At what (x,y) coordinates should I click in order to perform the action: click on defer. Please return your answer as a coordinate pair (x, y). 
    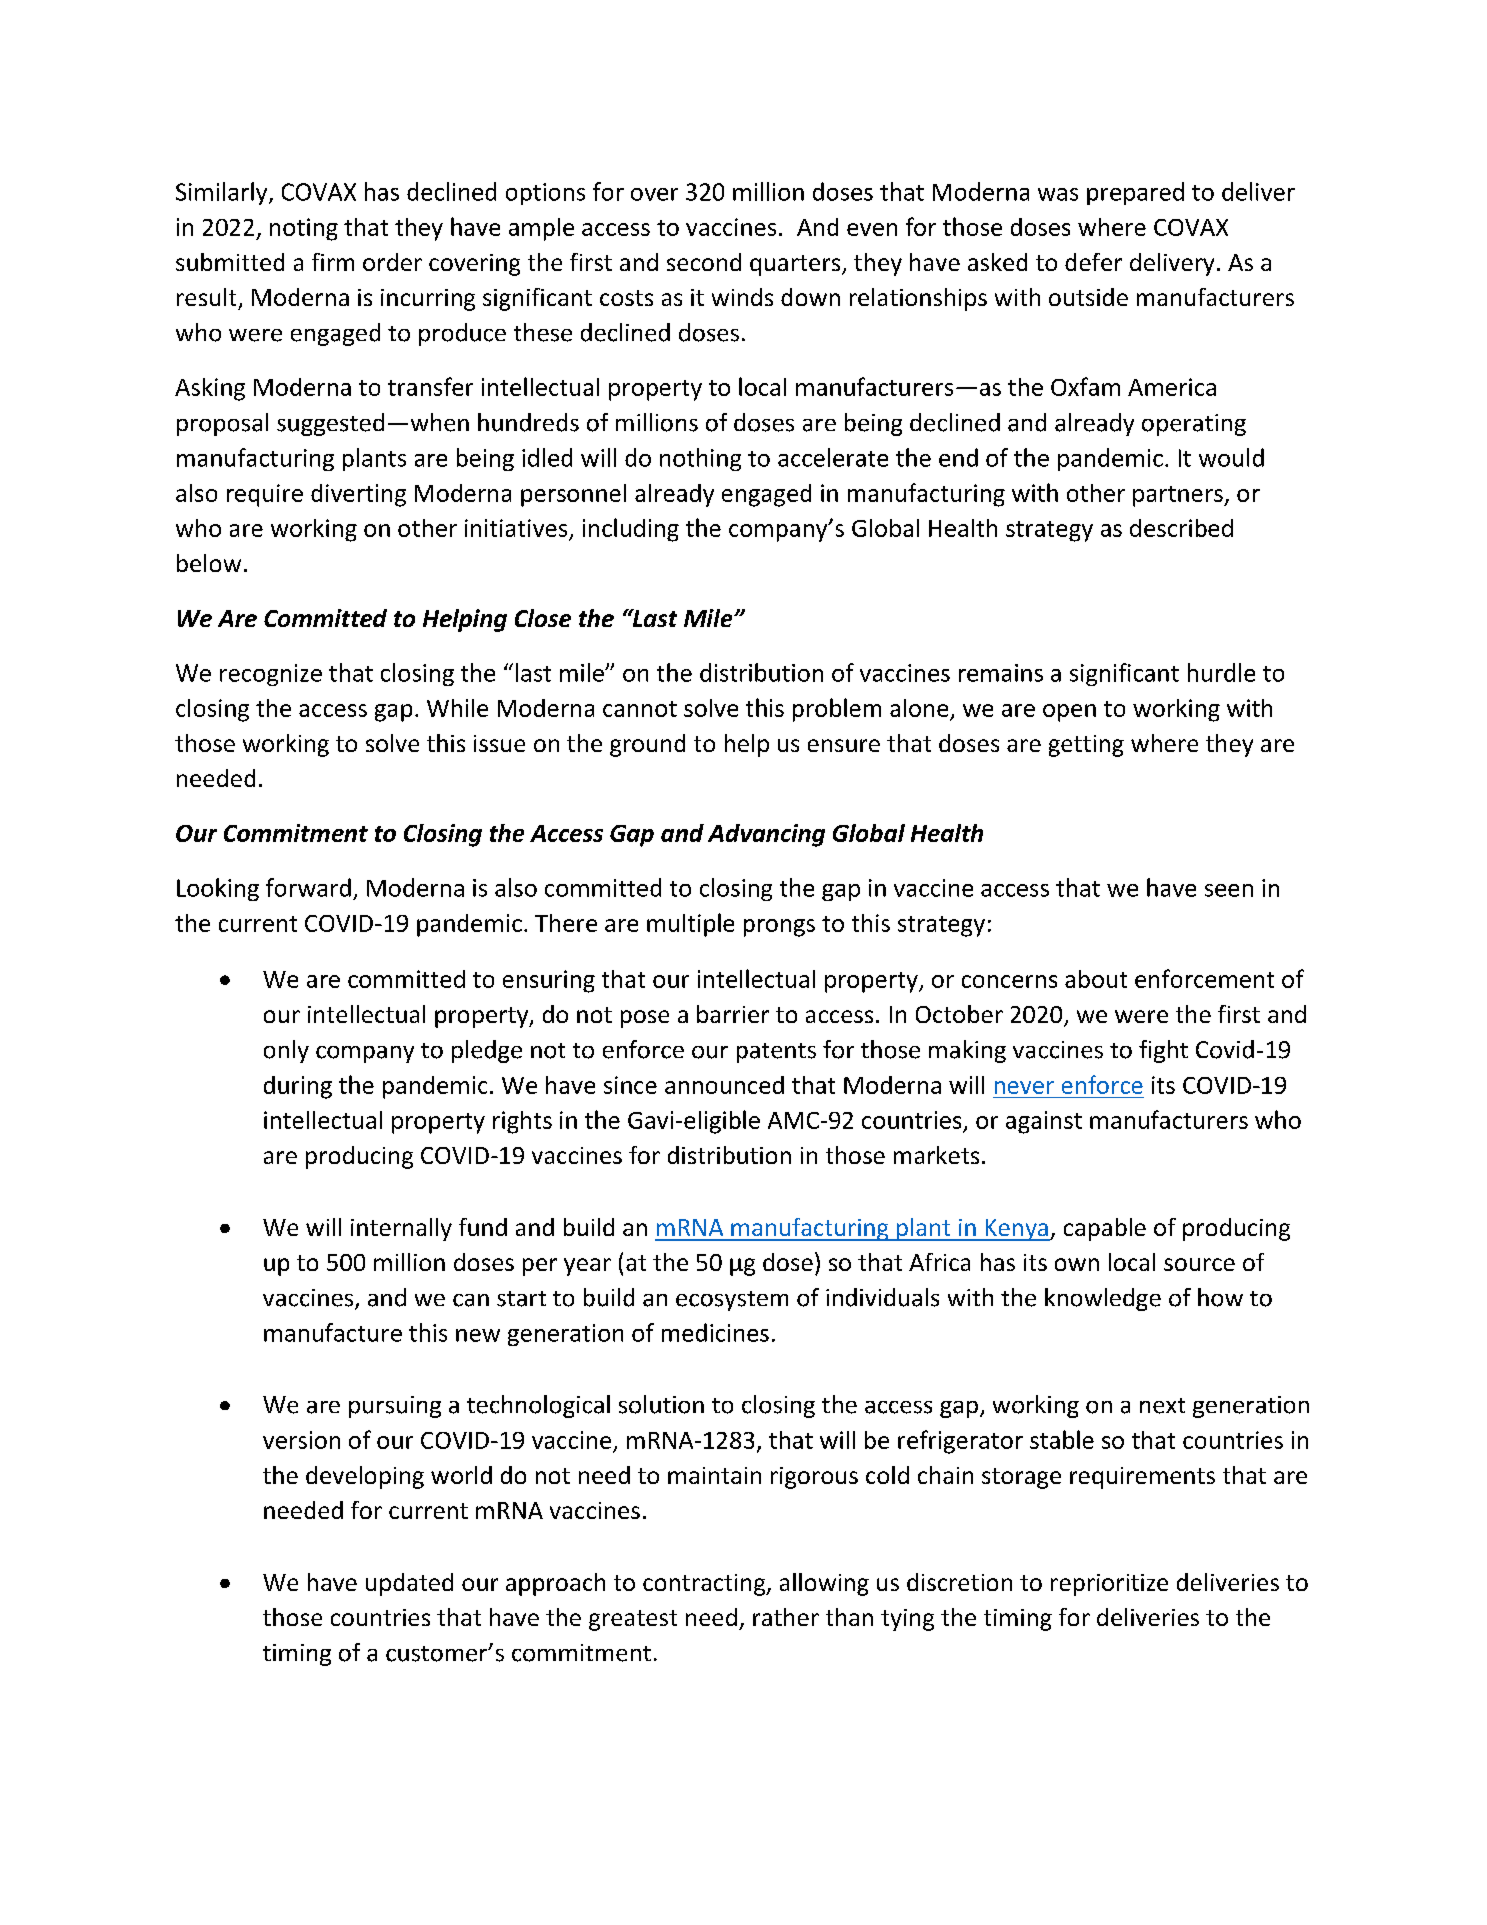
    Looking at the image, I should click on (1093, 262).
